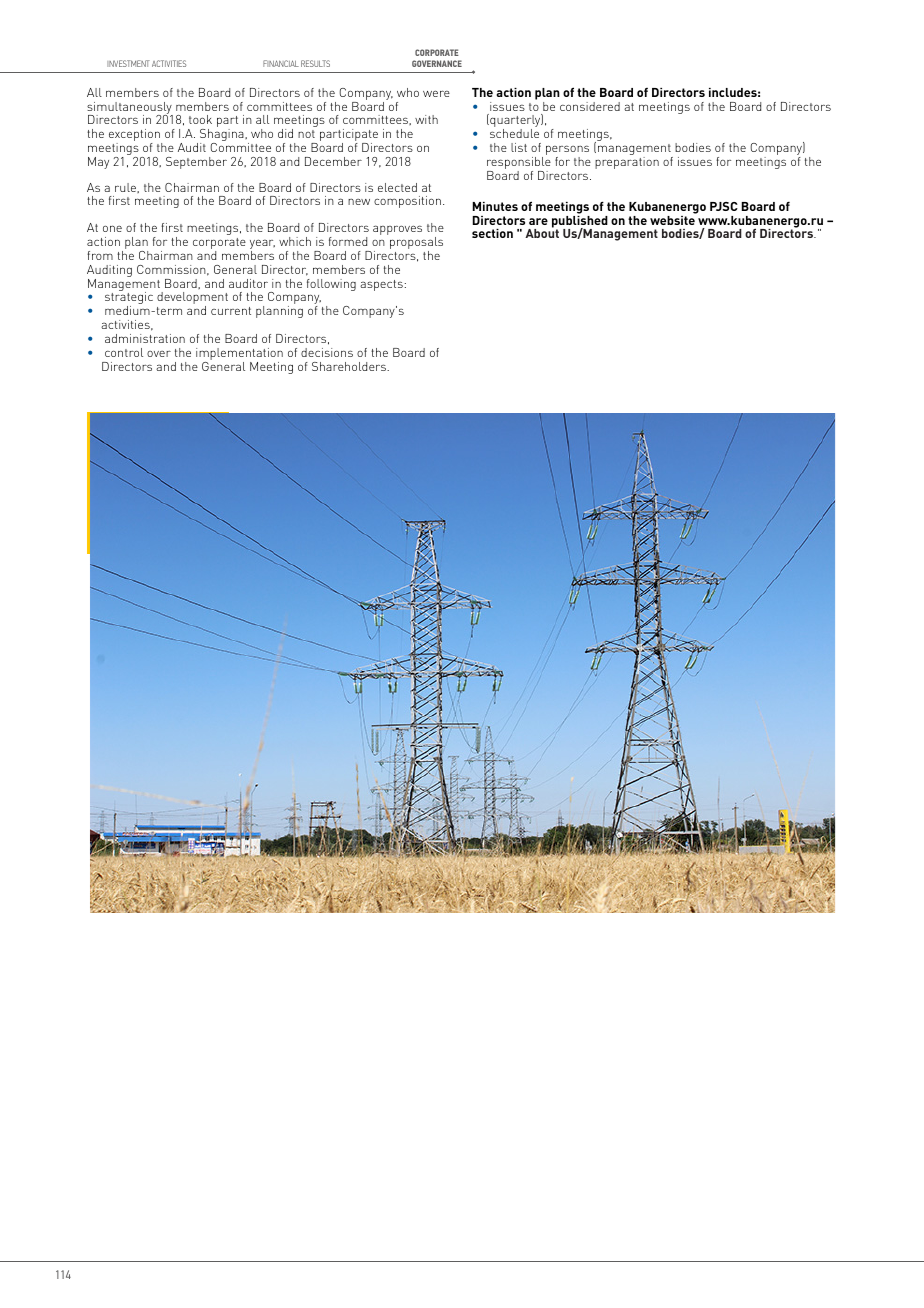 This document has width=924, height=1308. What do you see at coordinates (590, 106) in the document?
I see `considered` at bounding box center [590, 106].
